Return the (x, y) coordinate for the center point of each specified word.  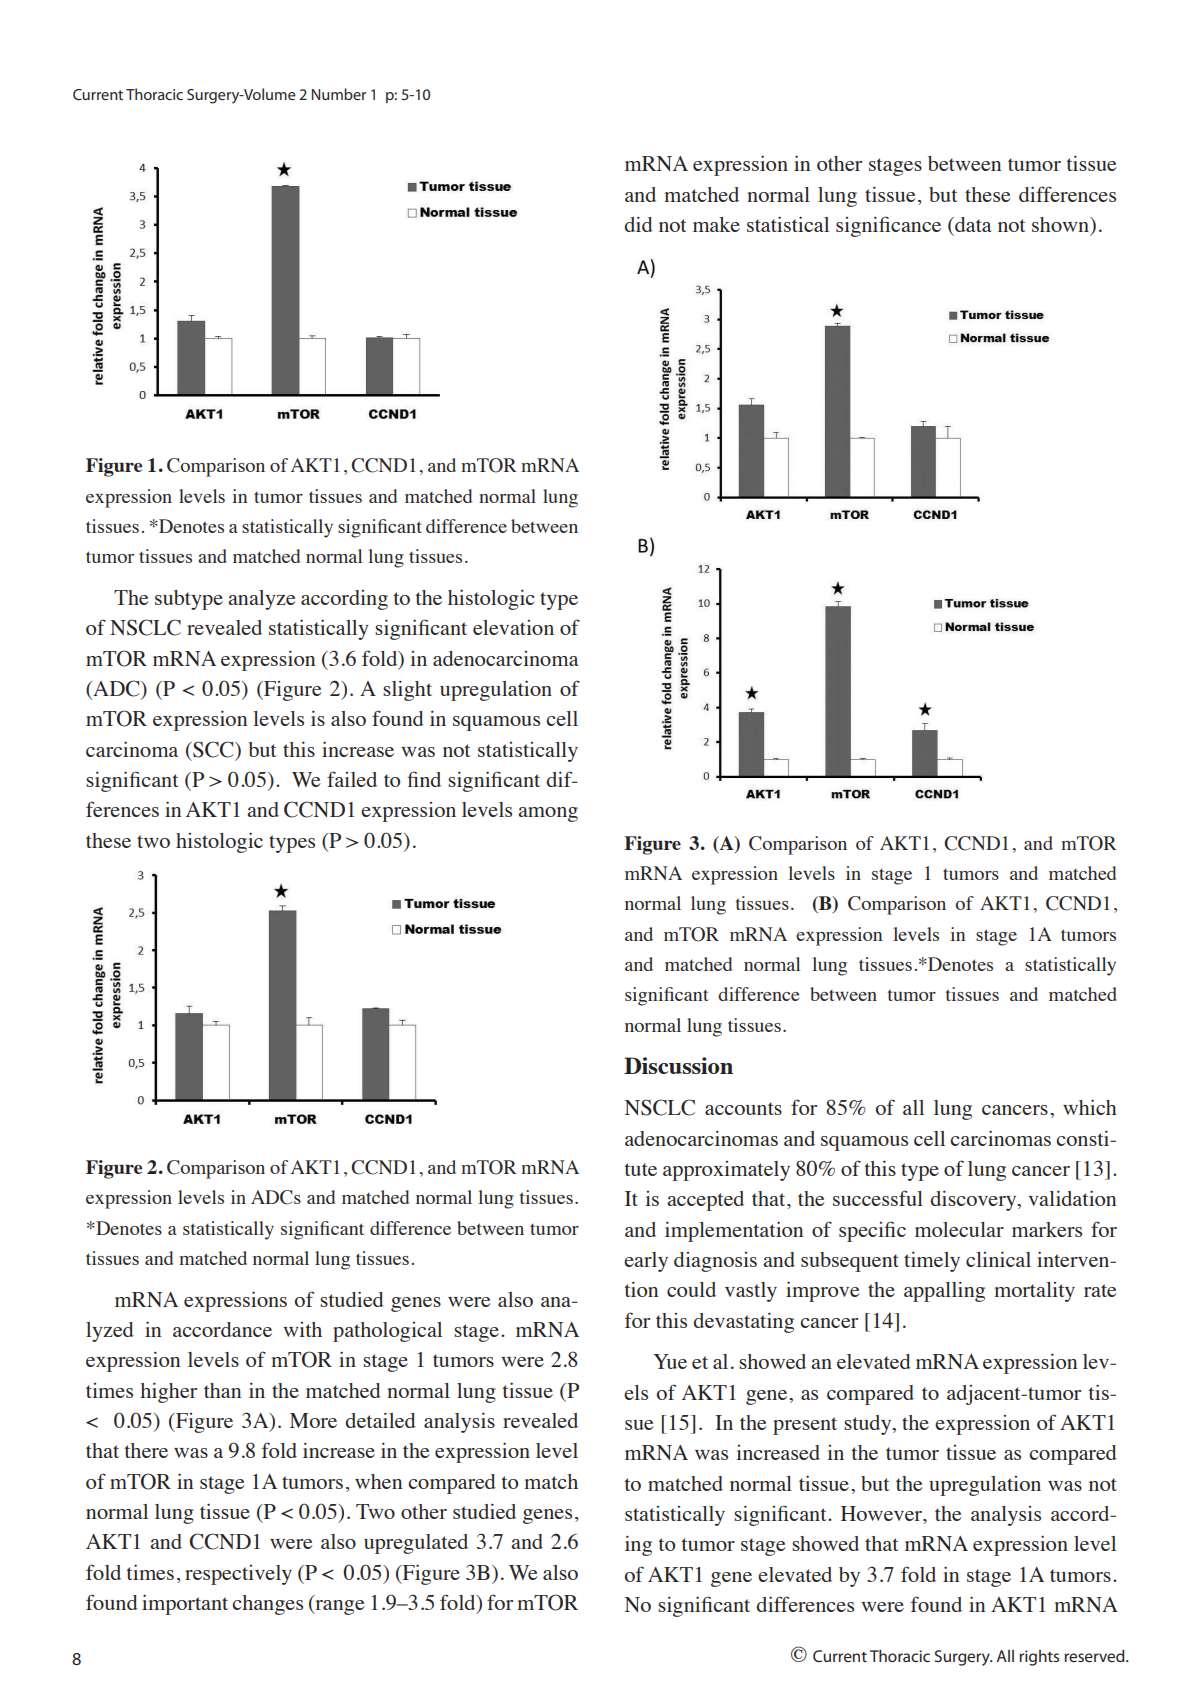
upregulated (416, 1544)
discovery (974, 1201)
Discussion (678, 1065)
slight (407, 691)
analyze (262, 600)
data (972, 224)
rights (1039, 1658)
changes (267, 1605)
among (548, 814)
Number (339, 94)
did (638, 224)
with (302, 1329)
